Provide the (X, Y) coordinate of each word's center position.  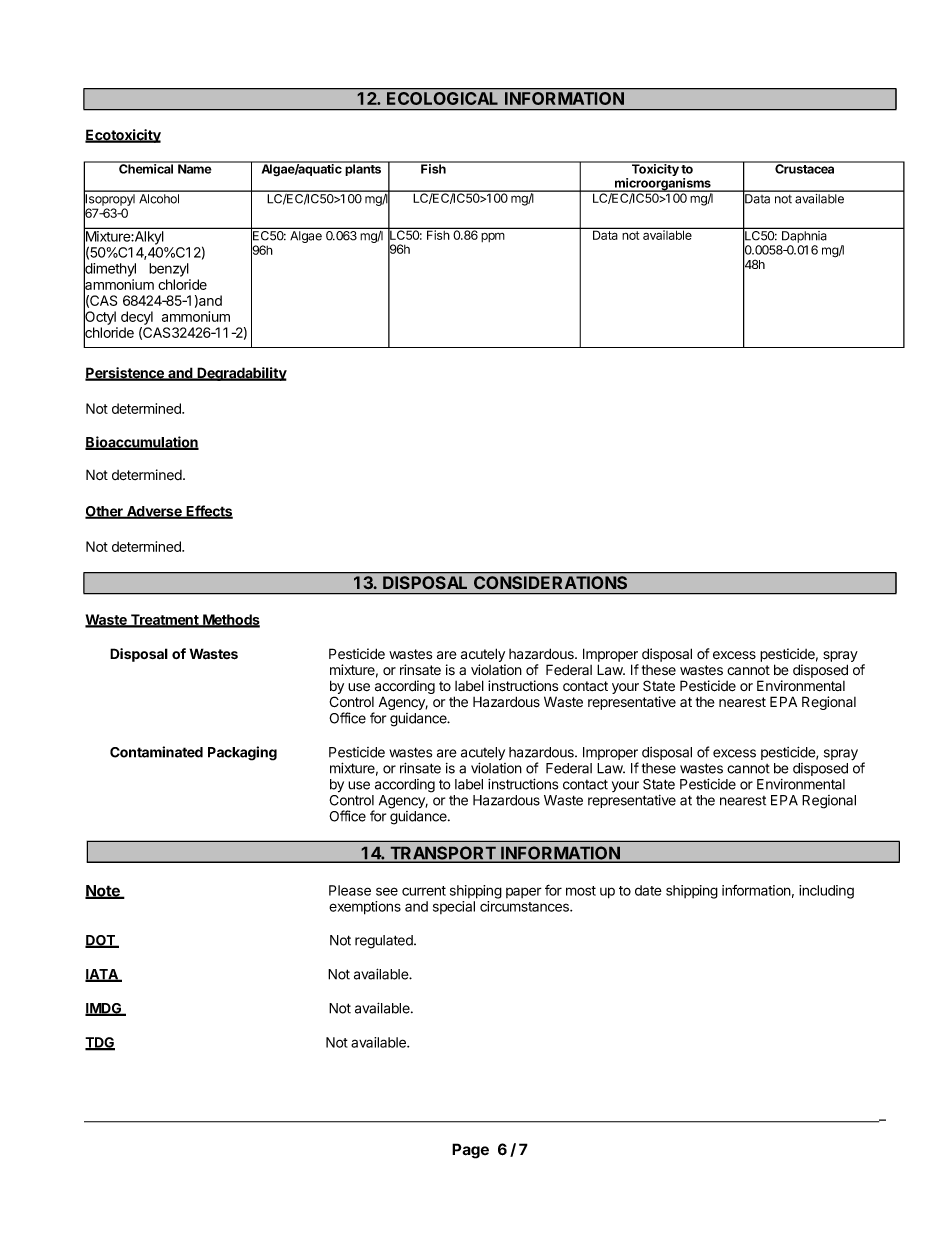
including (826, 892)
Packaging (242, 753)
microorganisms (663, 185)
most (581, 891)
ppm (493, 237)
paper (524, 892)
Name (195, 168)
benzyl (169, 270)
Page (470, 1151)
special (454, 907)
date (648, 890)
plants (364, 169)
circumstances (525, 906)
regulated (385, 942)
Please (350, 890)
